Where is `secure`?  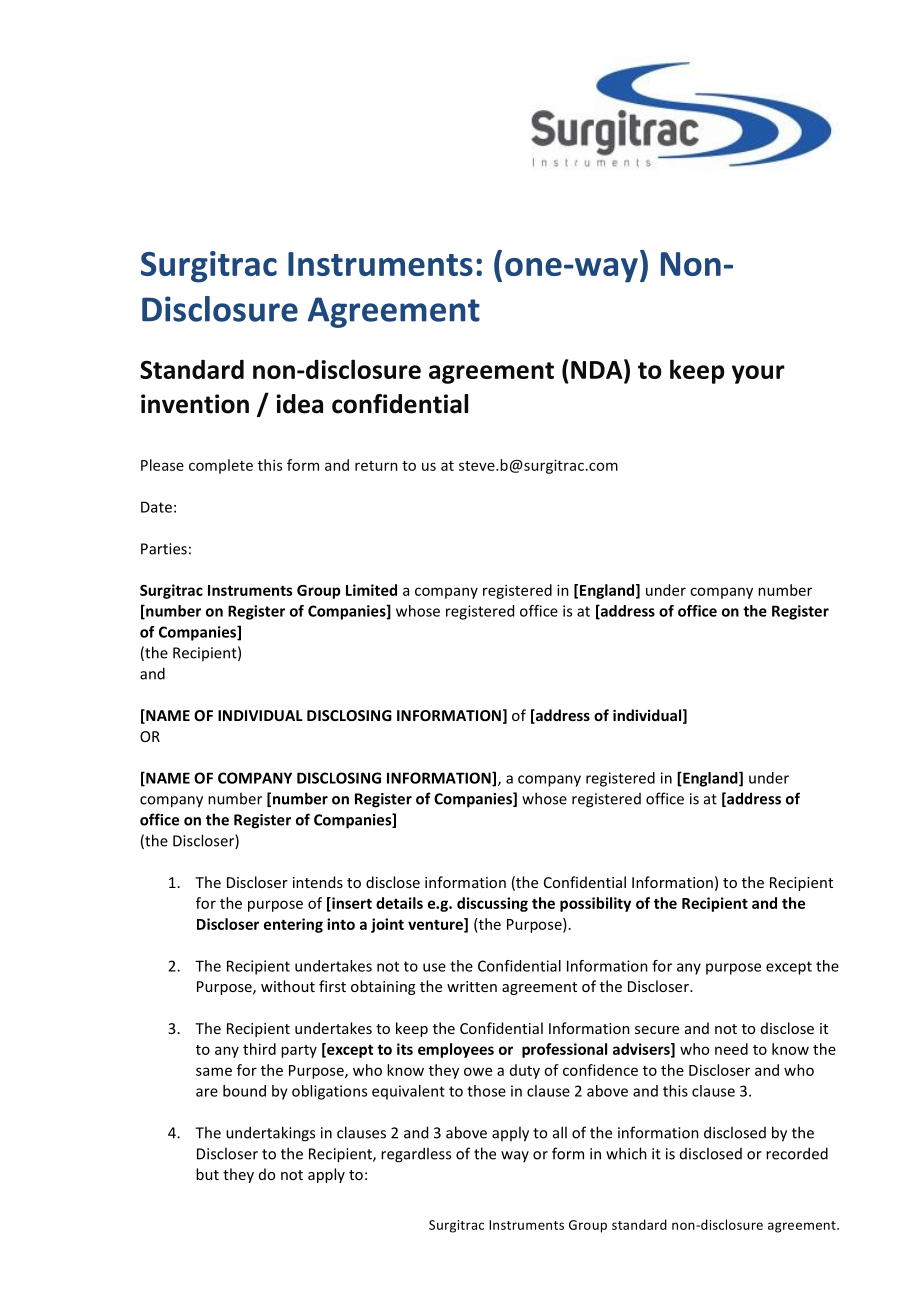
secure is located at coordinates (657, 1030).
